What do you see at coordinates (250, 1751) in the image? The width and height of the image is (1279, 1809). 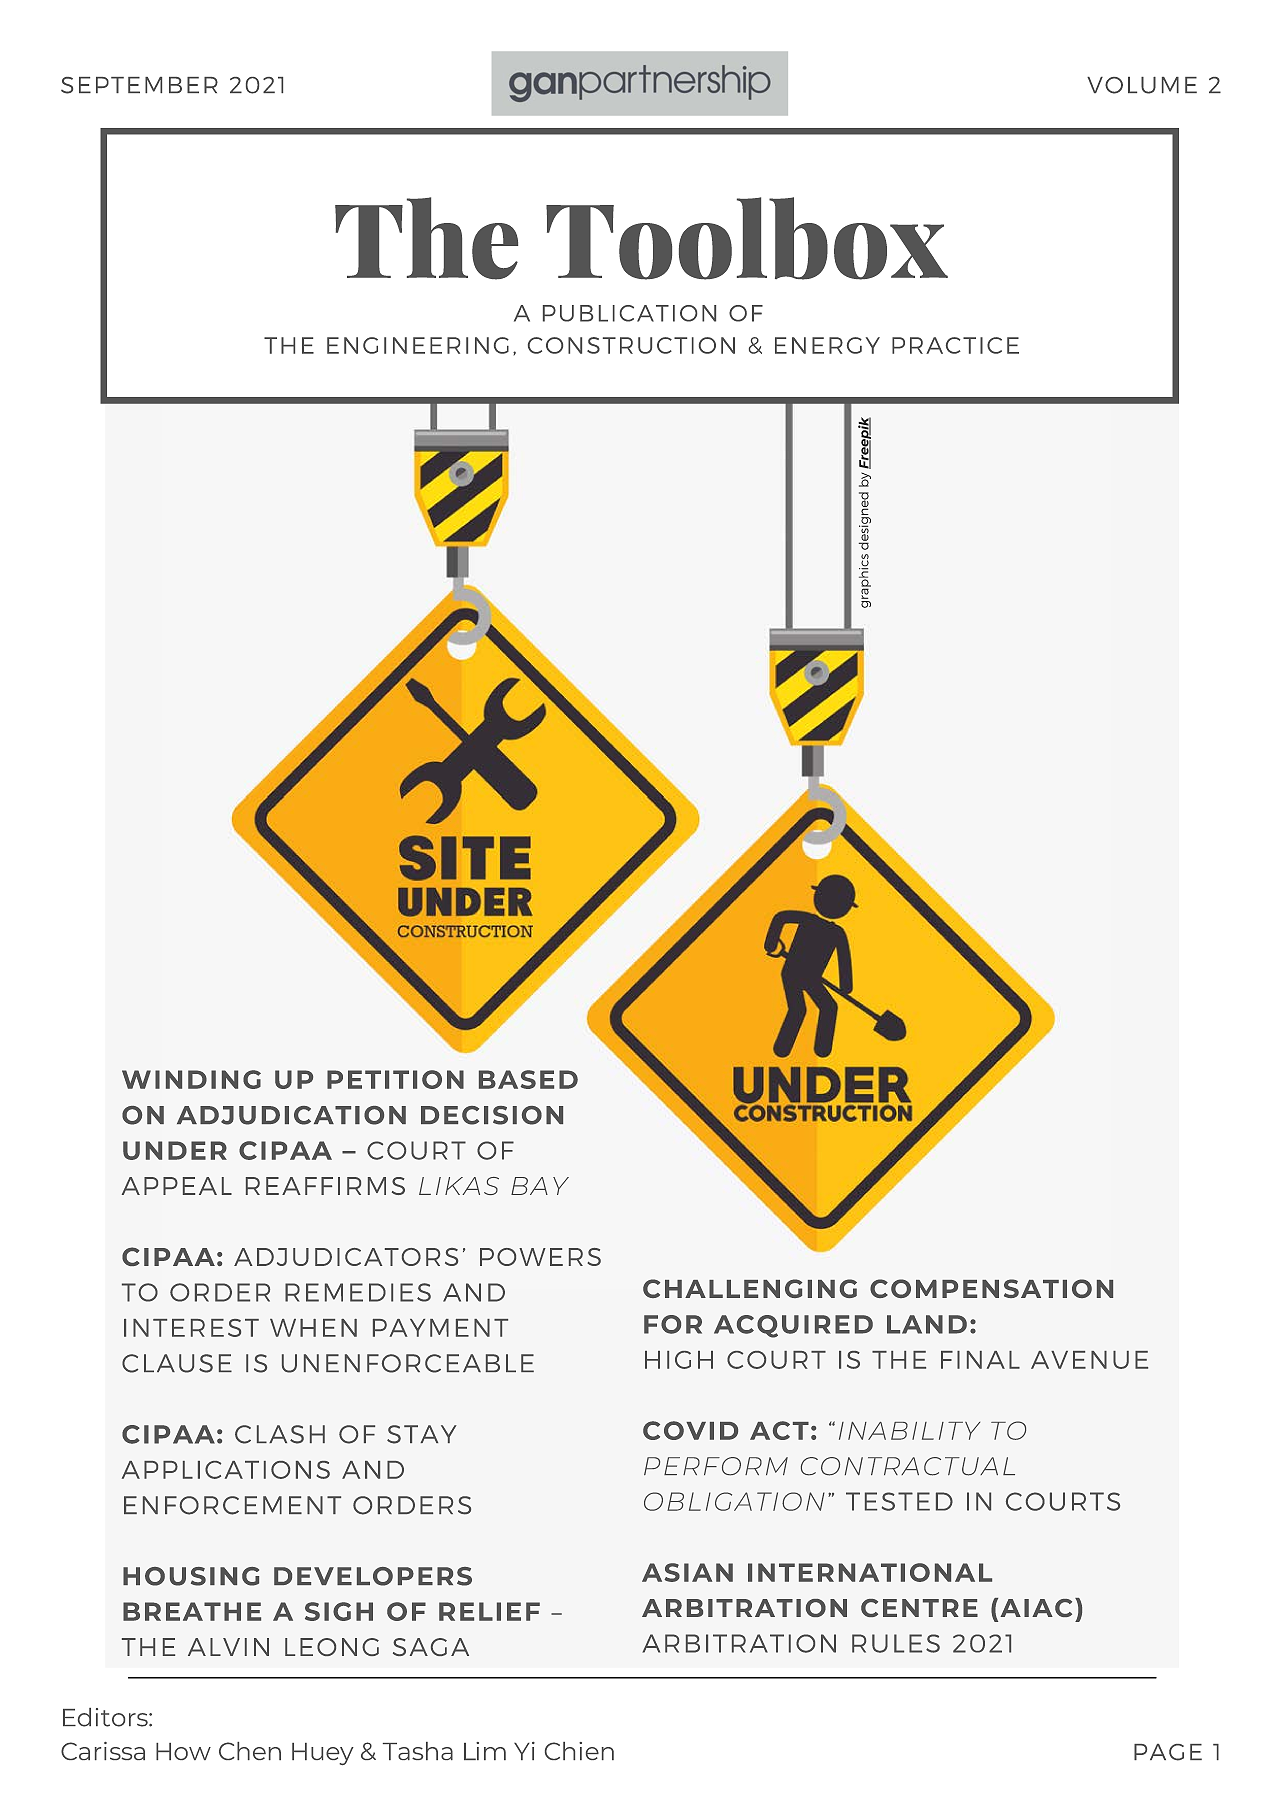 I see `Chen` at bounding box center [250, 1751].
